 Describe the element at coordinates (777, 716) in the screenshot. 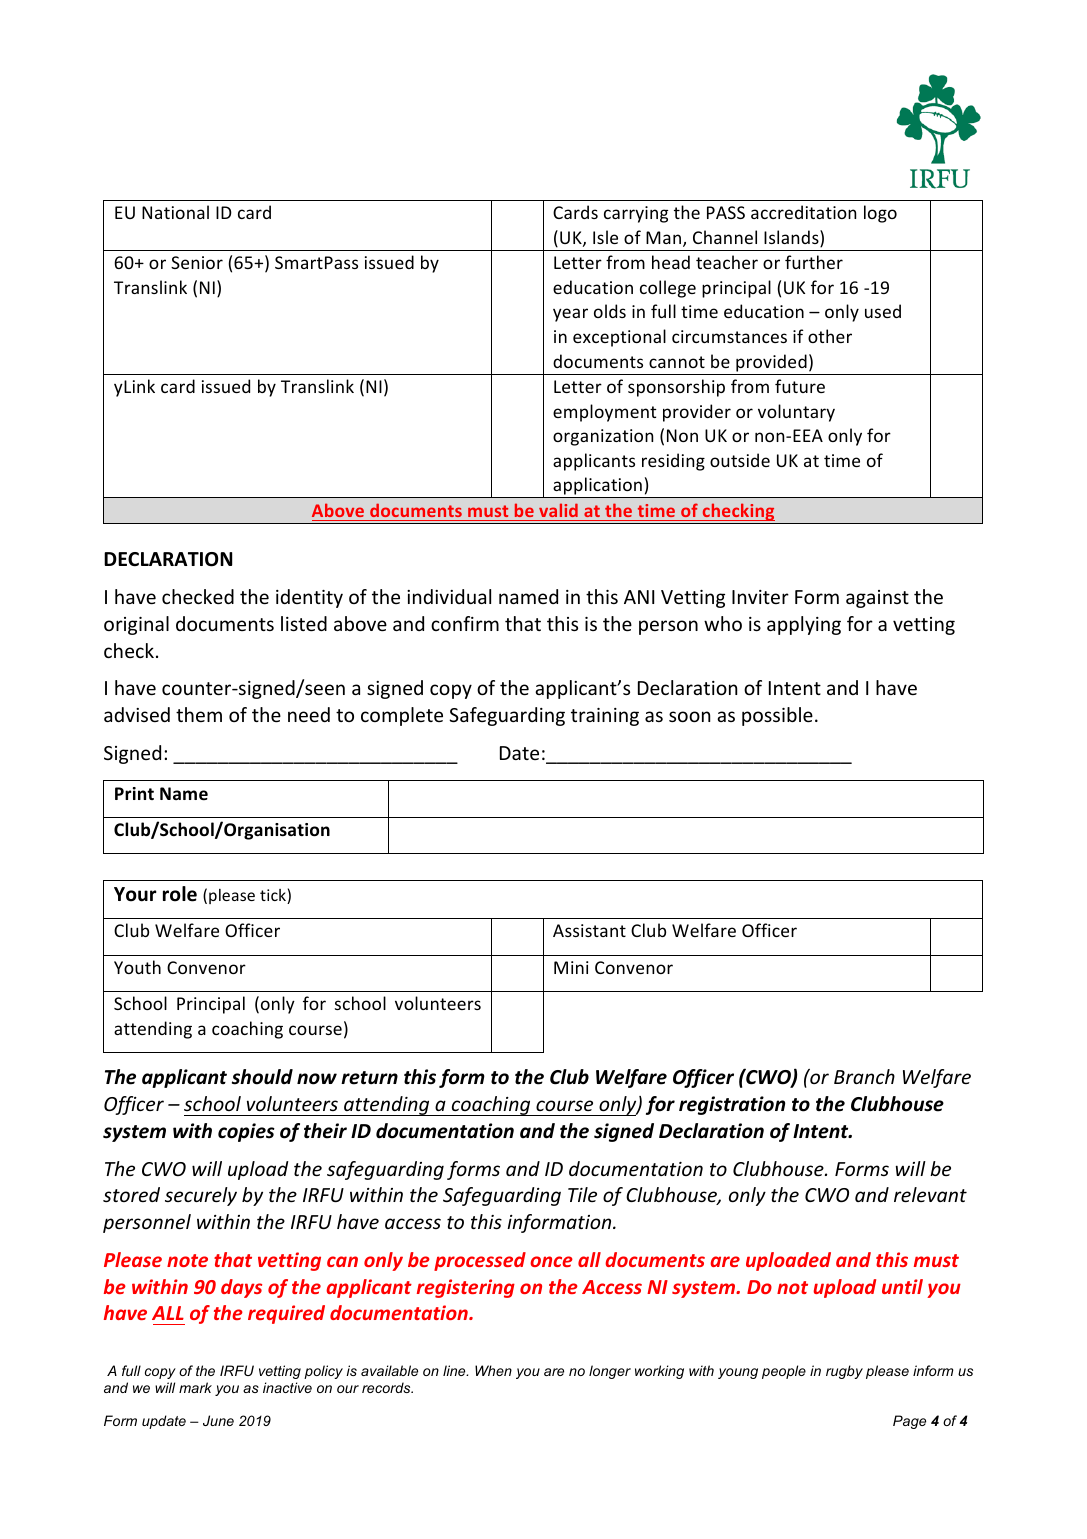

I see `possible` at that location.
